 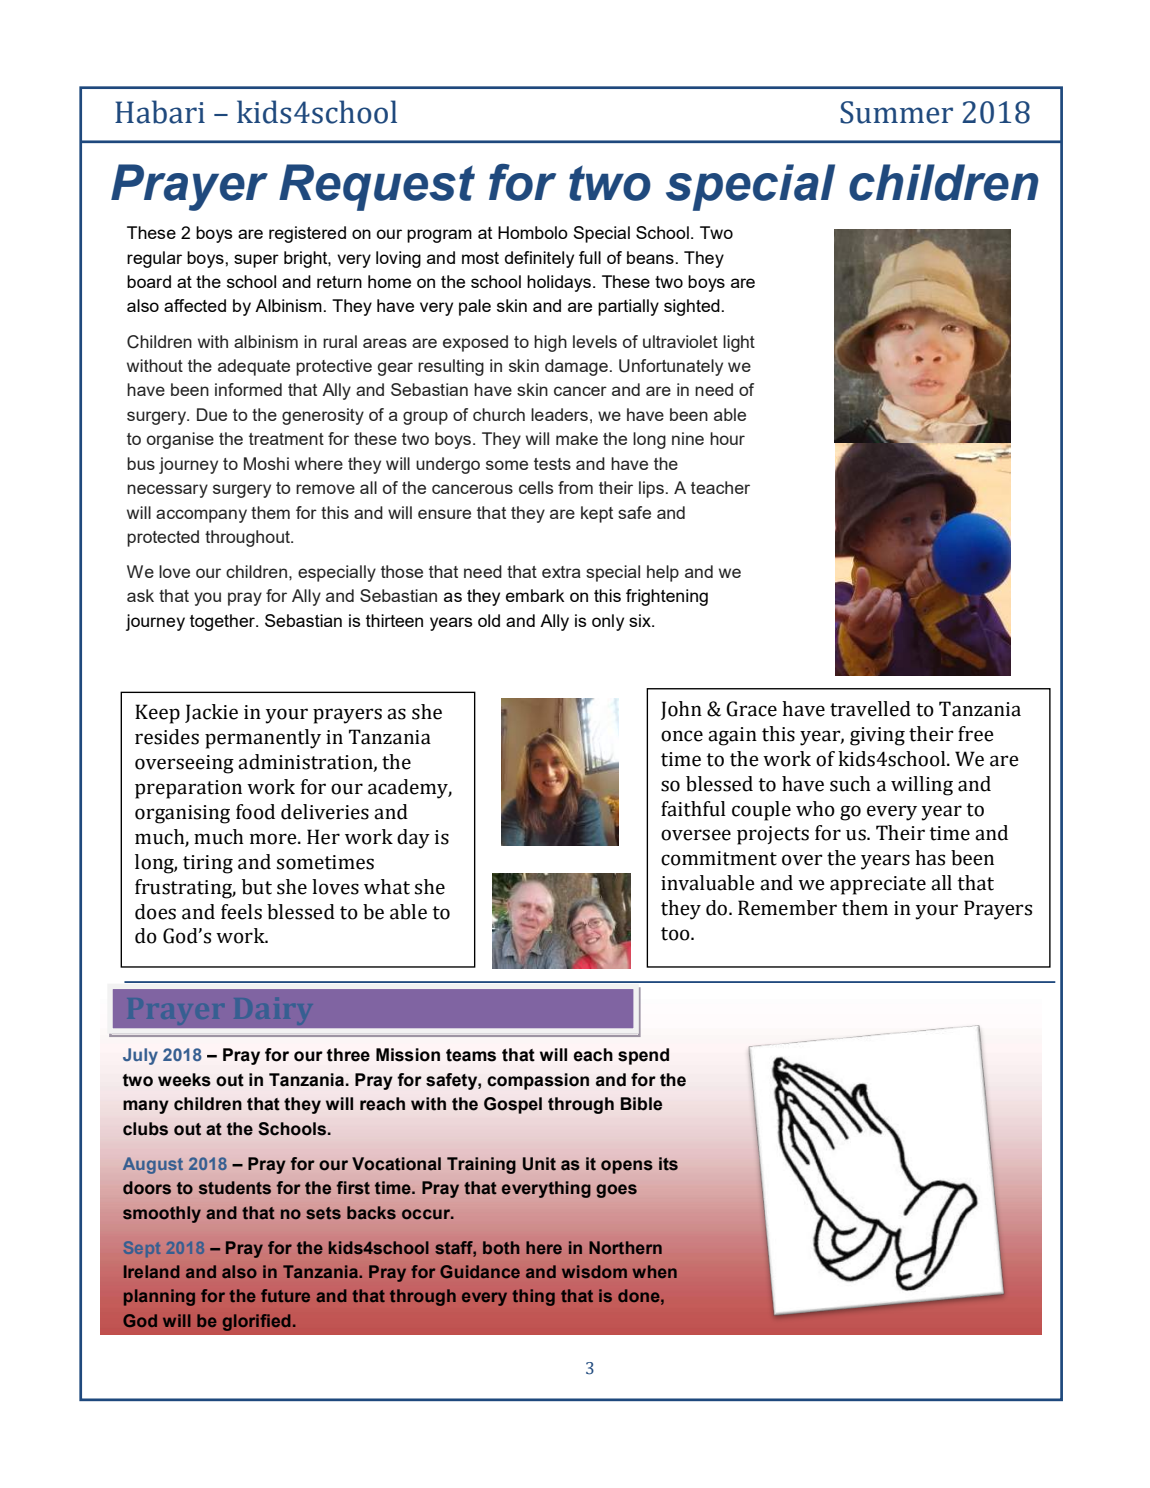 I want to click on registered, so click(x=307, y=234).
